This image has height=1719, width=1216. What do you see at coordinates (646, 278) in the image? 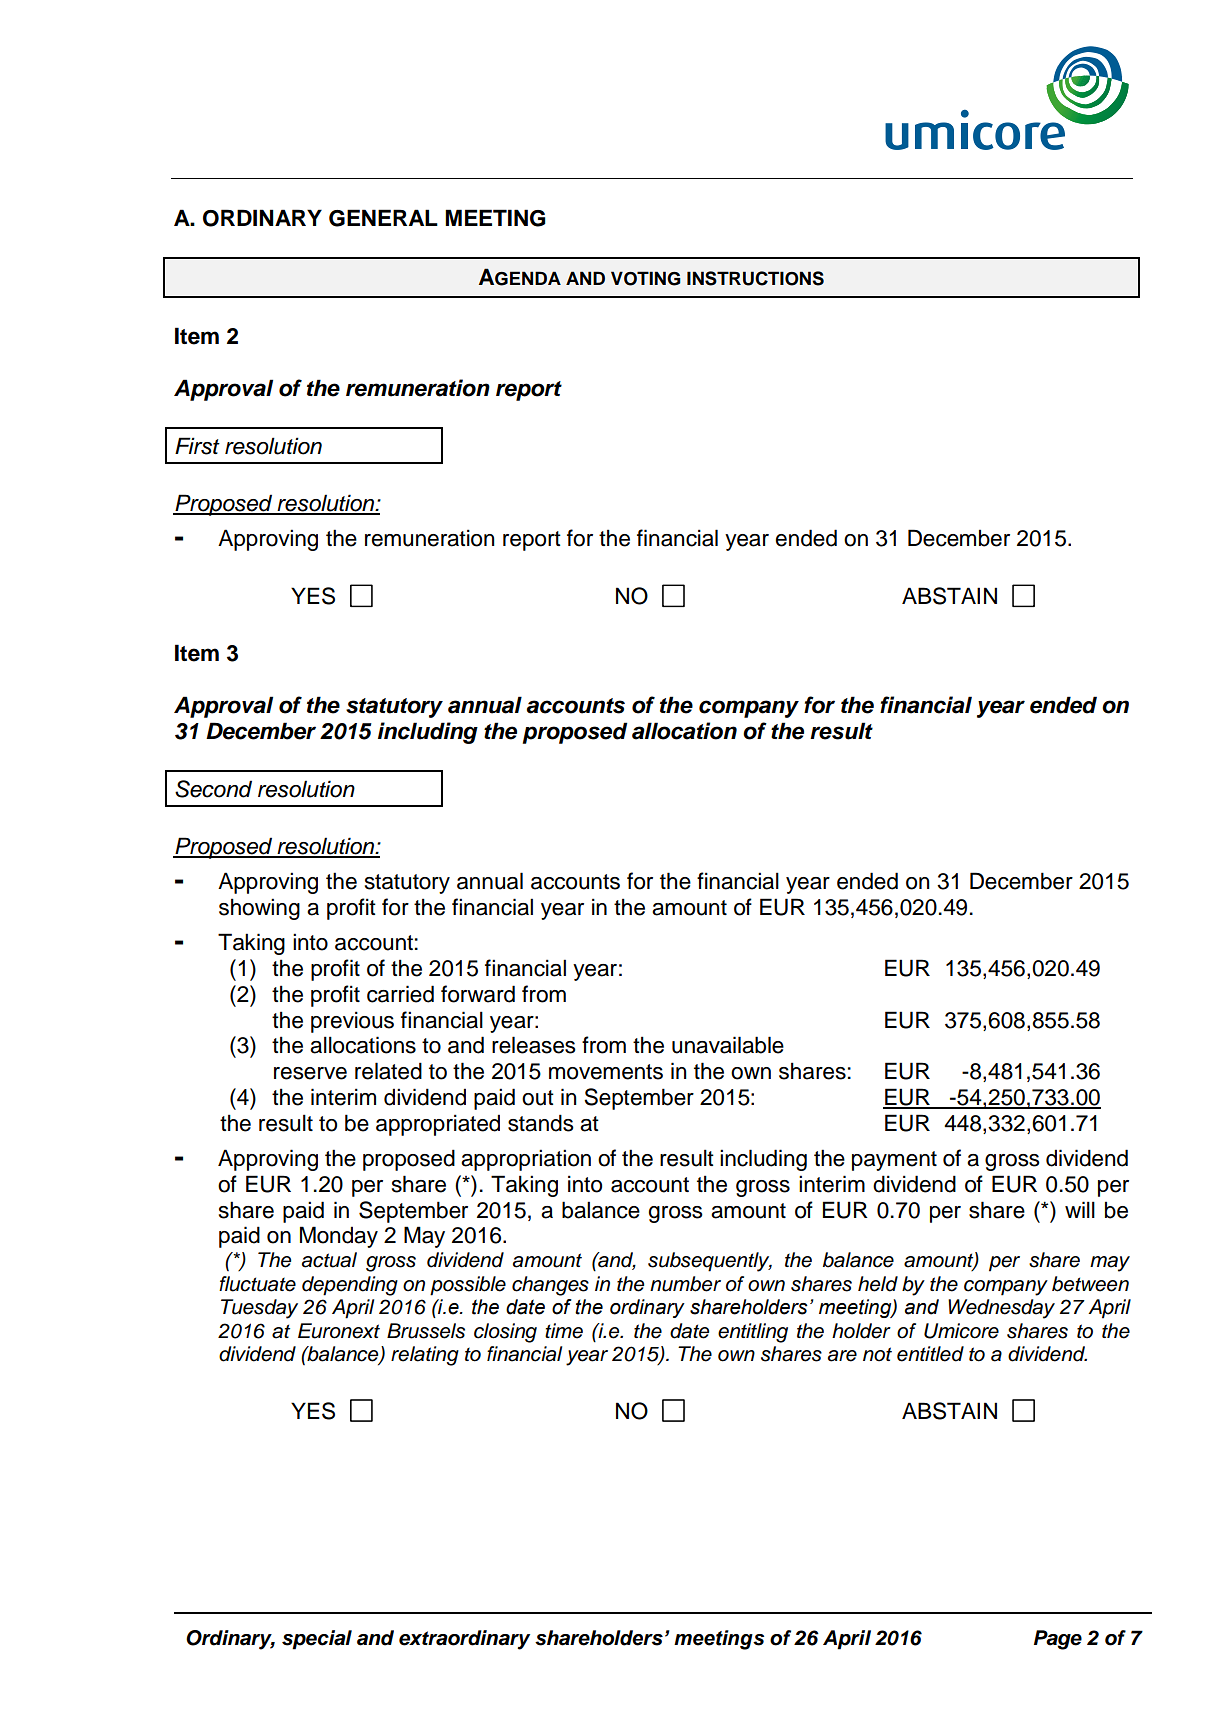
I see `VOTING` at bounding box center [646, 278].
